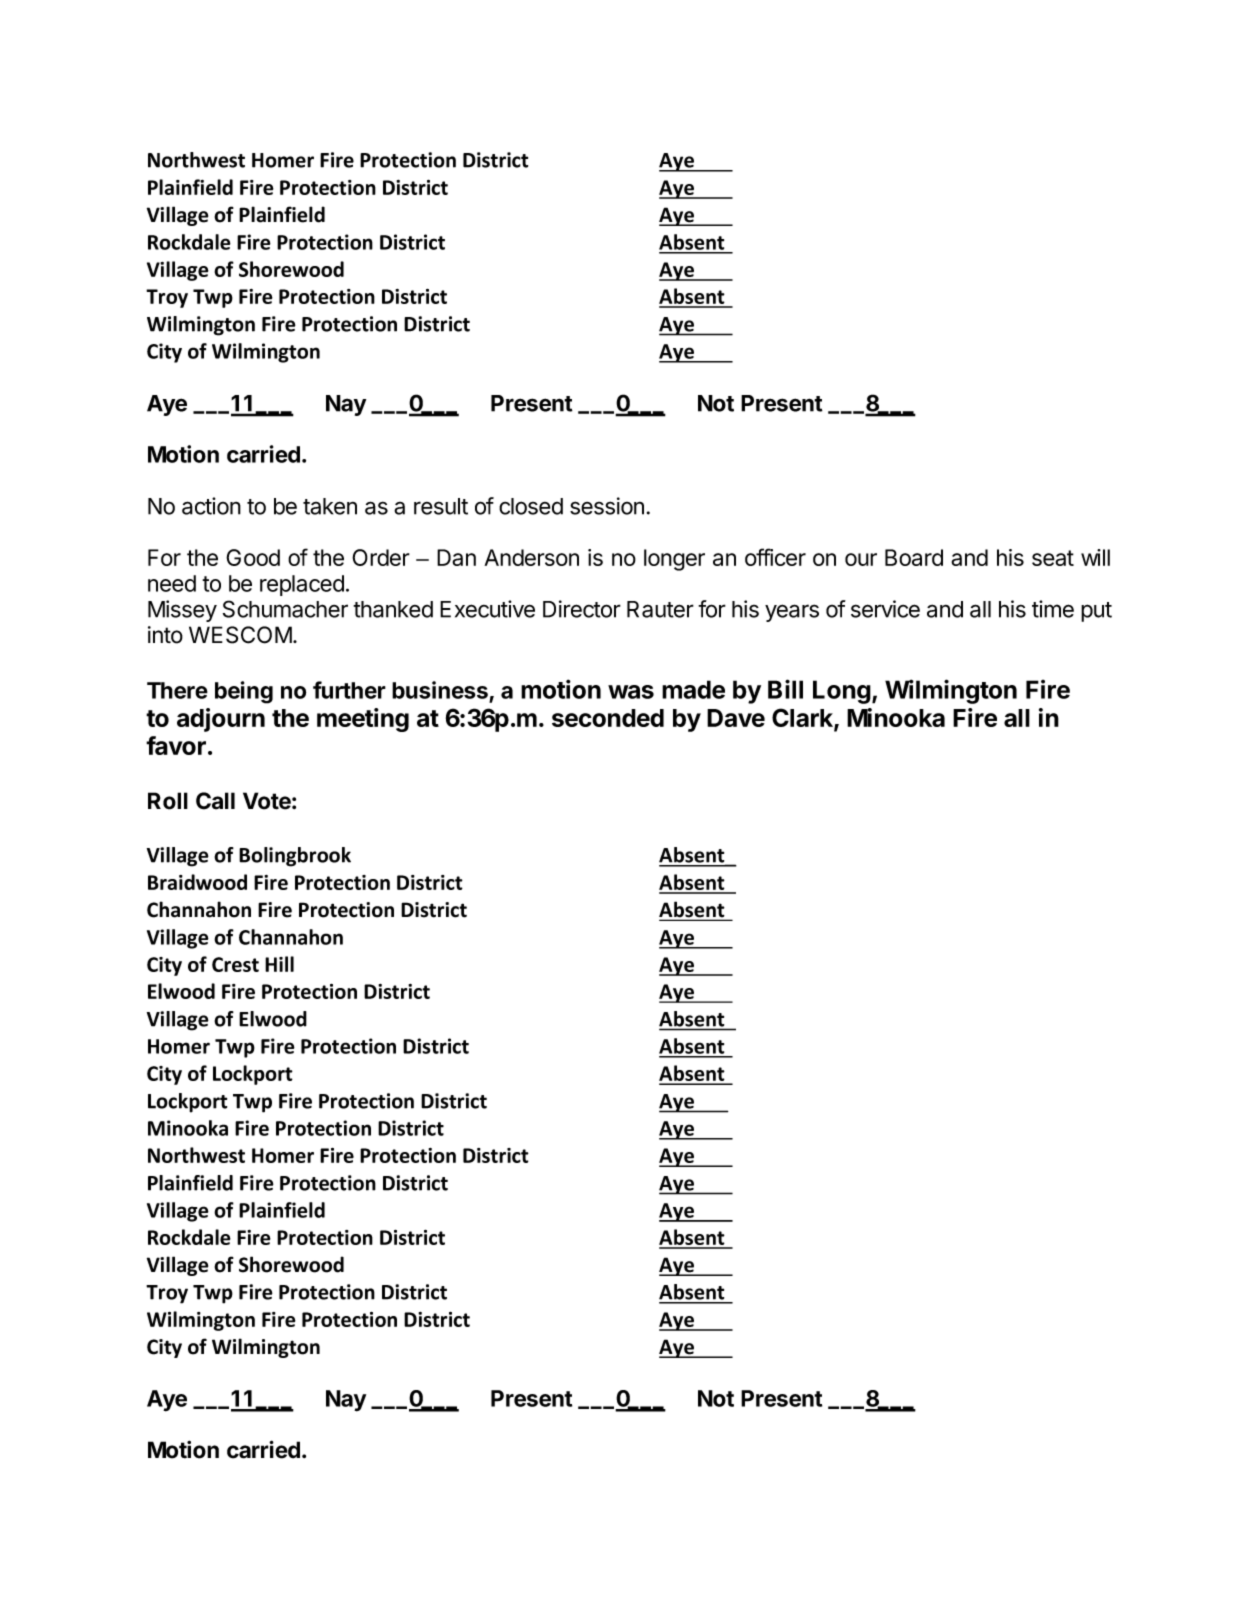  Describe the element at coordinates (608, 718) in the image. I see `seconded` at that location.
